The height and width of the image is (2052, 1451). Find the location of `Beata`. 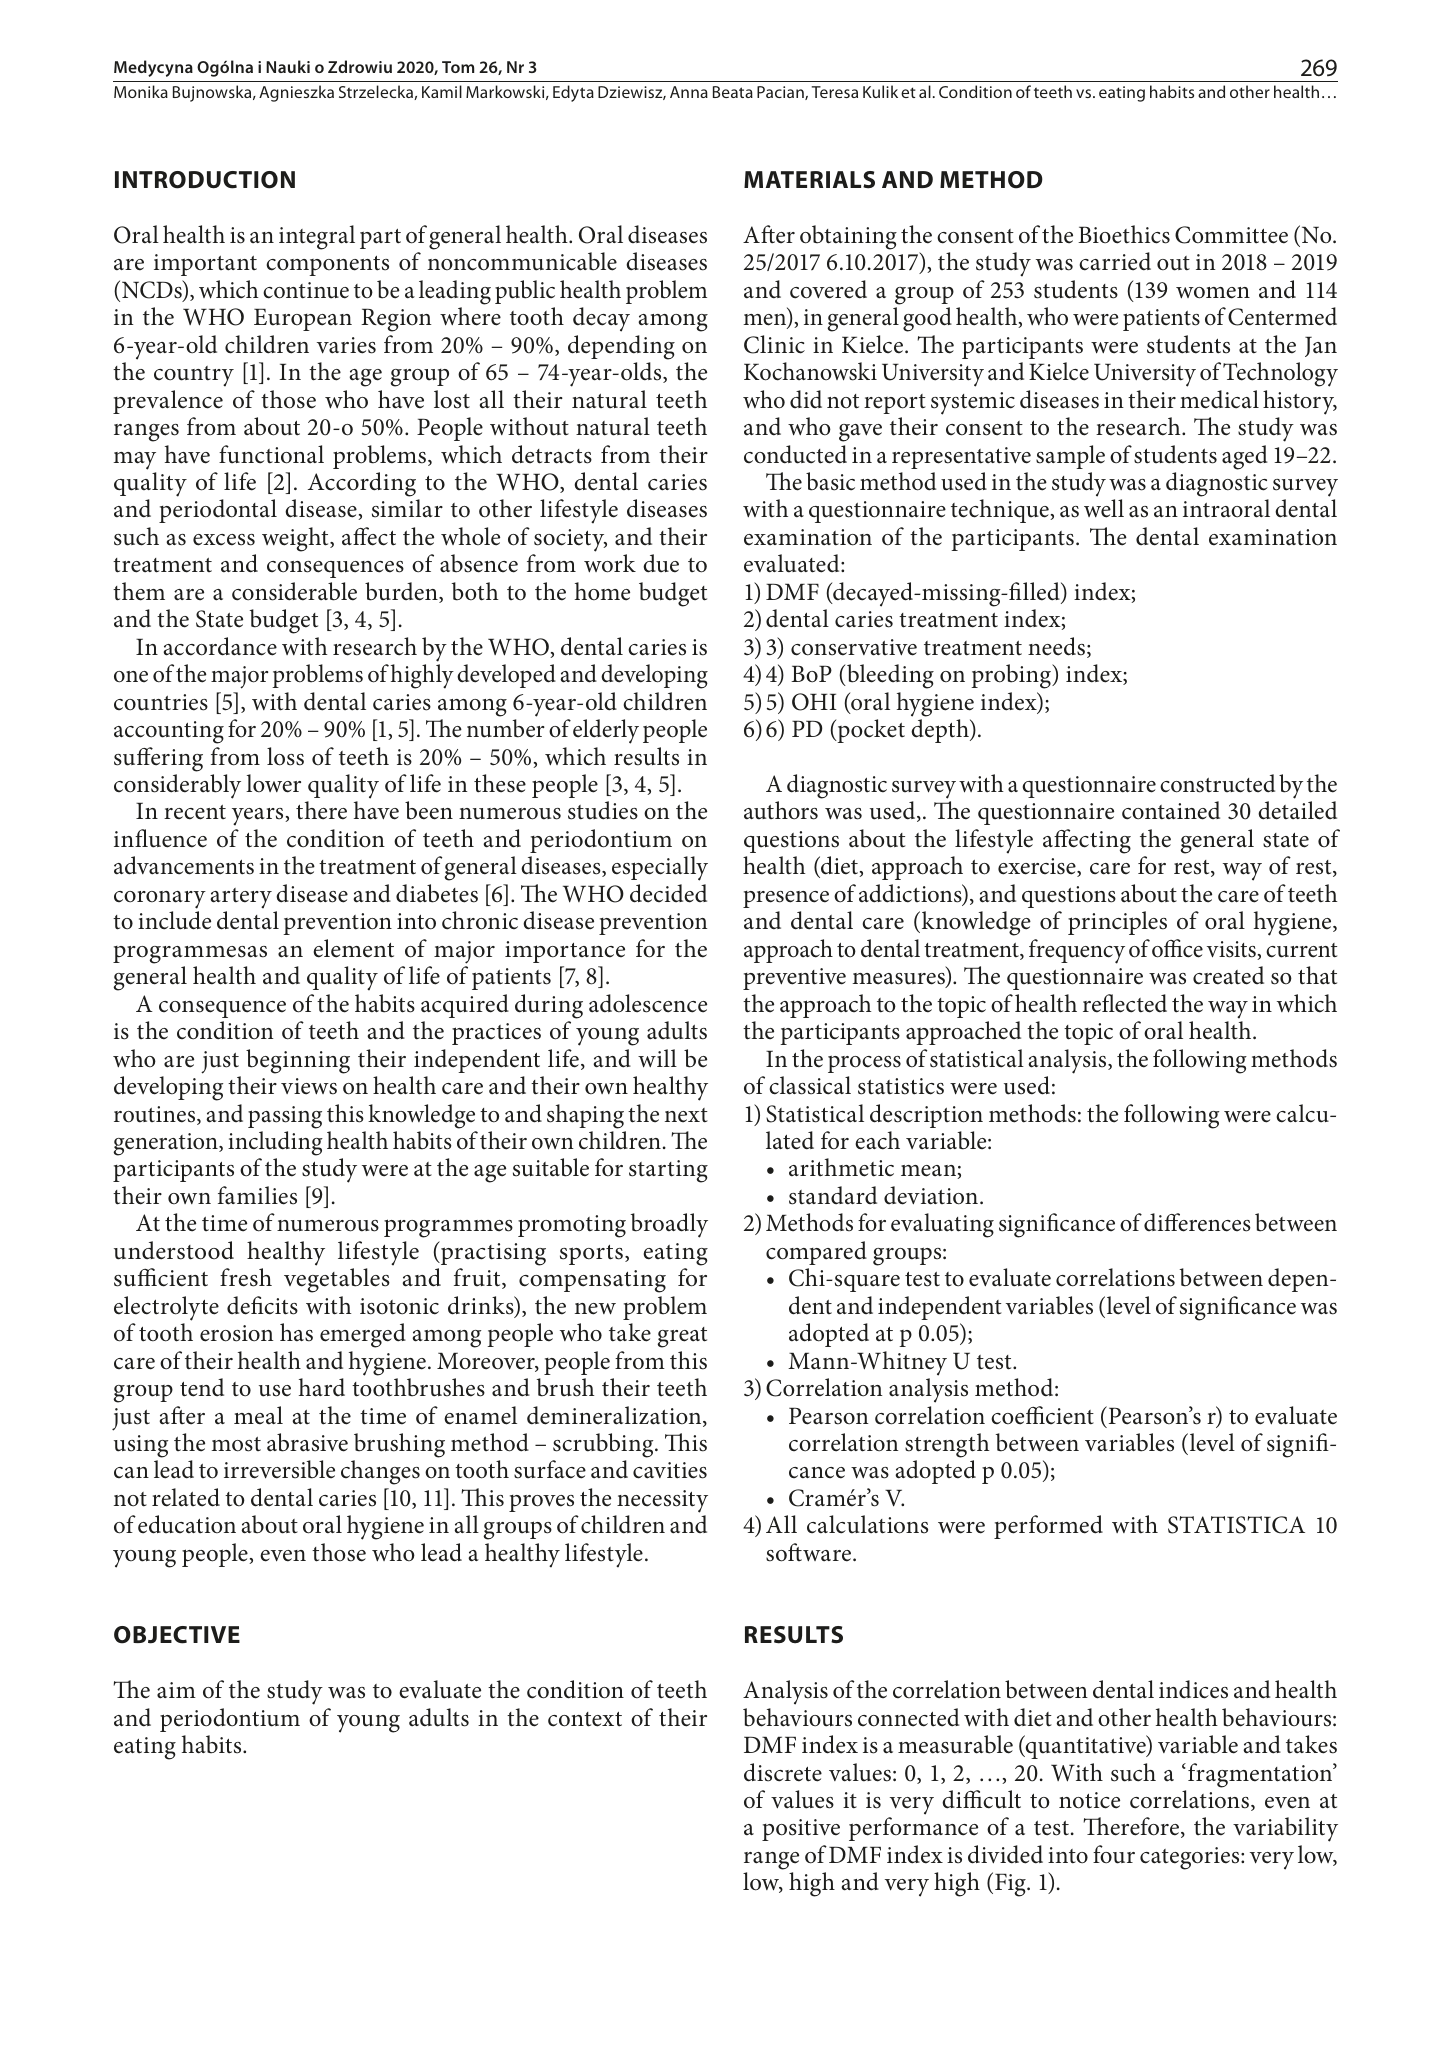

Beata is located at coordinates (733, 92).
